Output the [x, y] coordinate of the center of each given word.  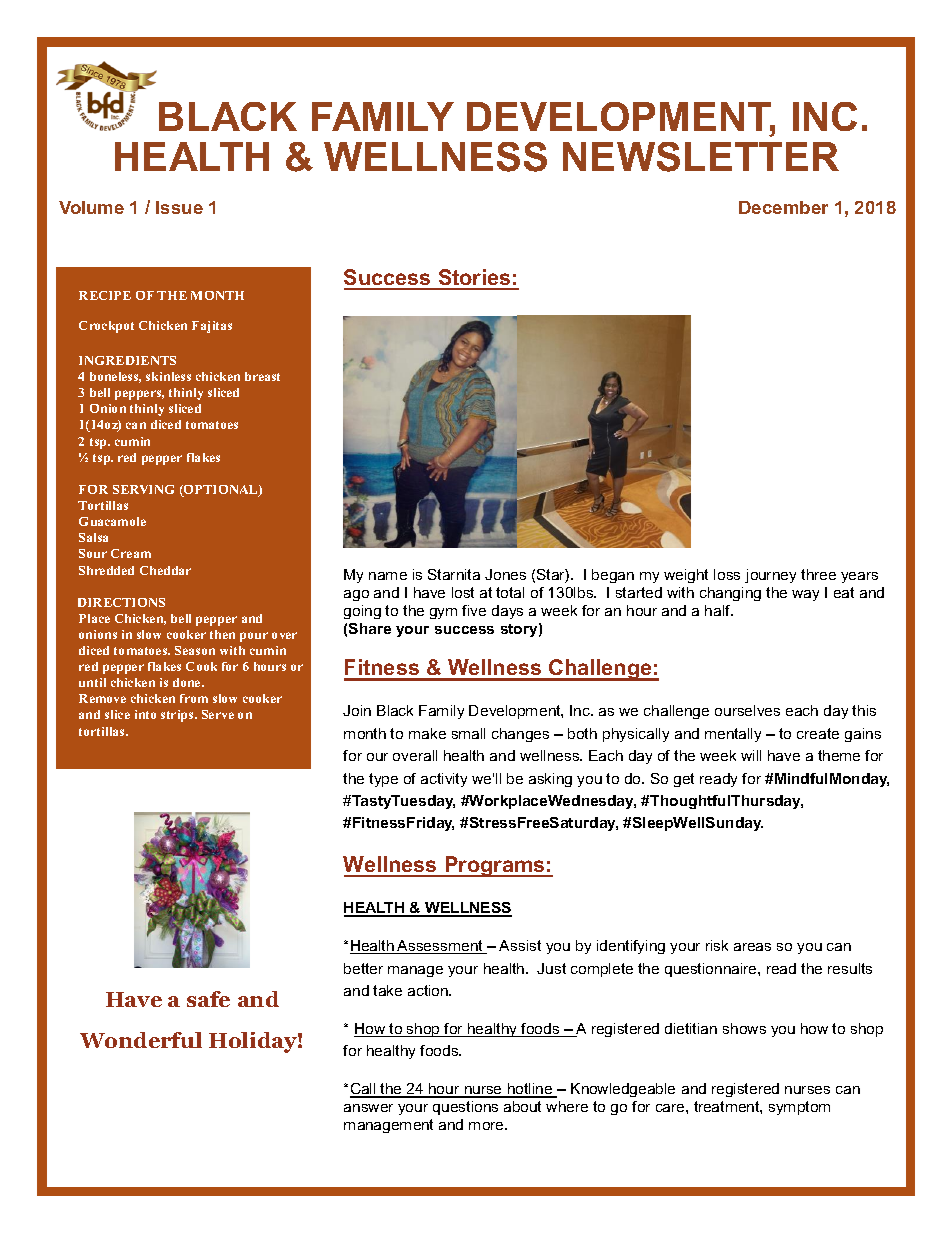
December [783, 207]
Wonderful [141, 1040]
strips [178, 716]
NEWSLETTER [701, 157]
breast [262, 376]
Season [195, 650]
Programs [495, 866]
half [719, 610]
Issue [179, 207]
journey [770, 576]
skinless [168, 376]
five [474, 610]
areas [752, 947]
